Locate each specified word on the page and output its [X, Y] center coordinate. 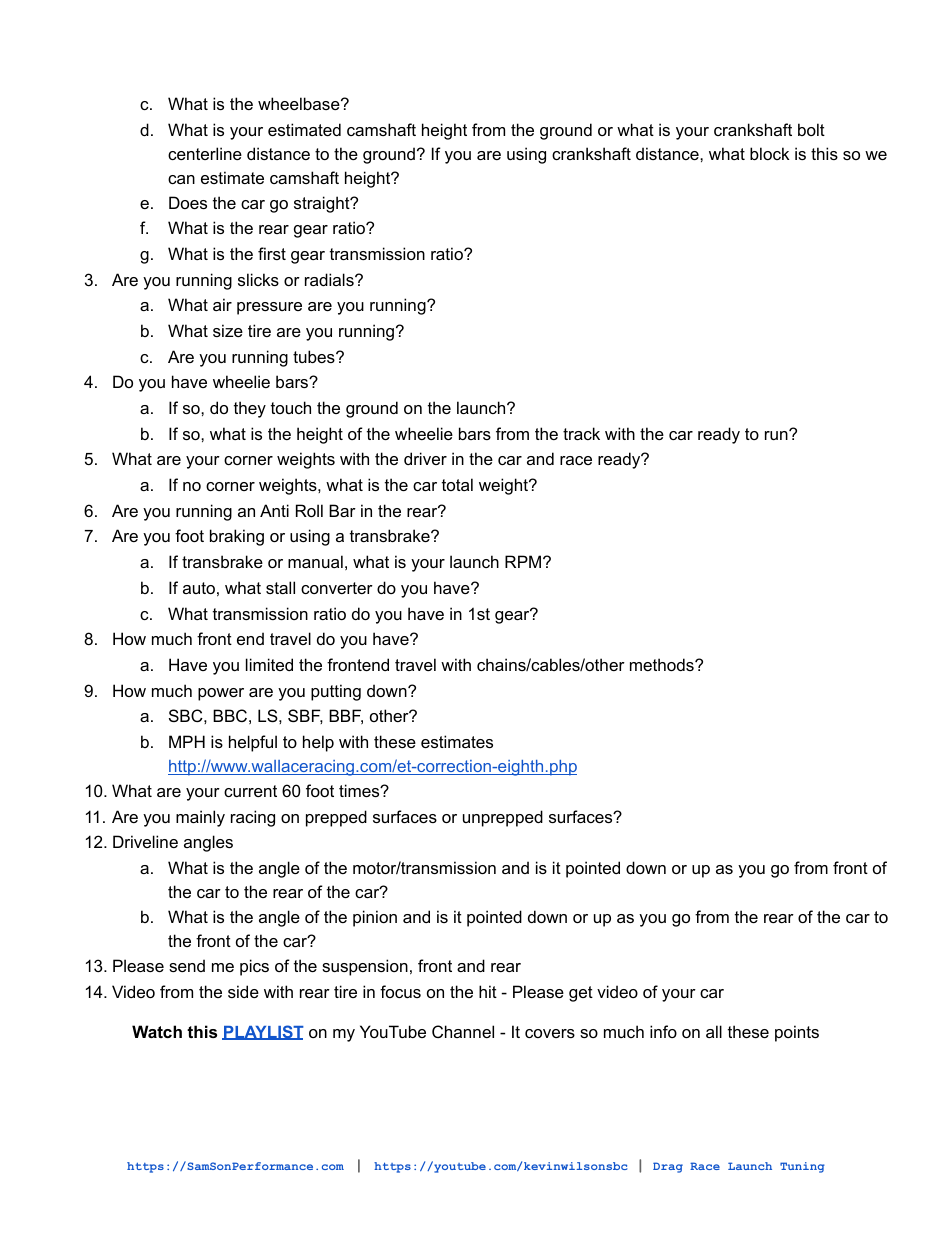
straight [323, 204]
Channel [463, 1031]
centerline [205, 153]
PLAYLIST [263, 1032]
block [769, 153]
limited [269, 664]
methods [663, 664]
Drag [668, 1167]
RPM [524, 561]
